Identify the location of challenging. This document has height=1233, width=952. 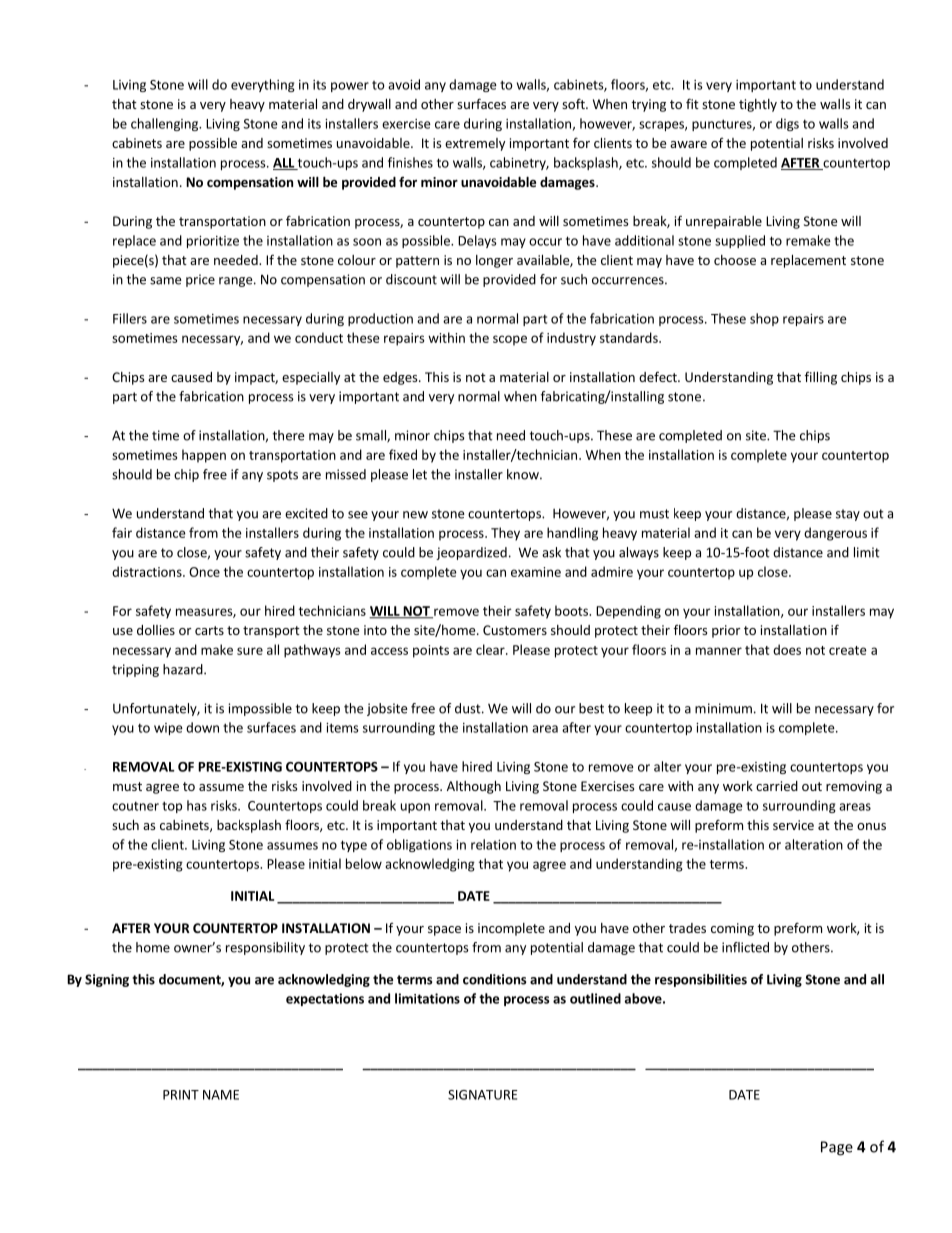
(166, 124).
